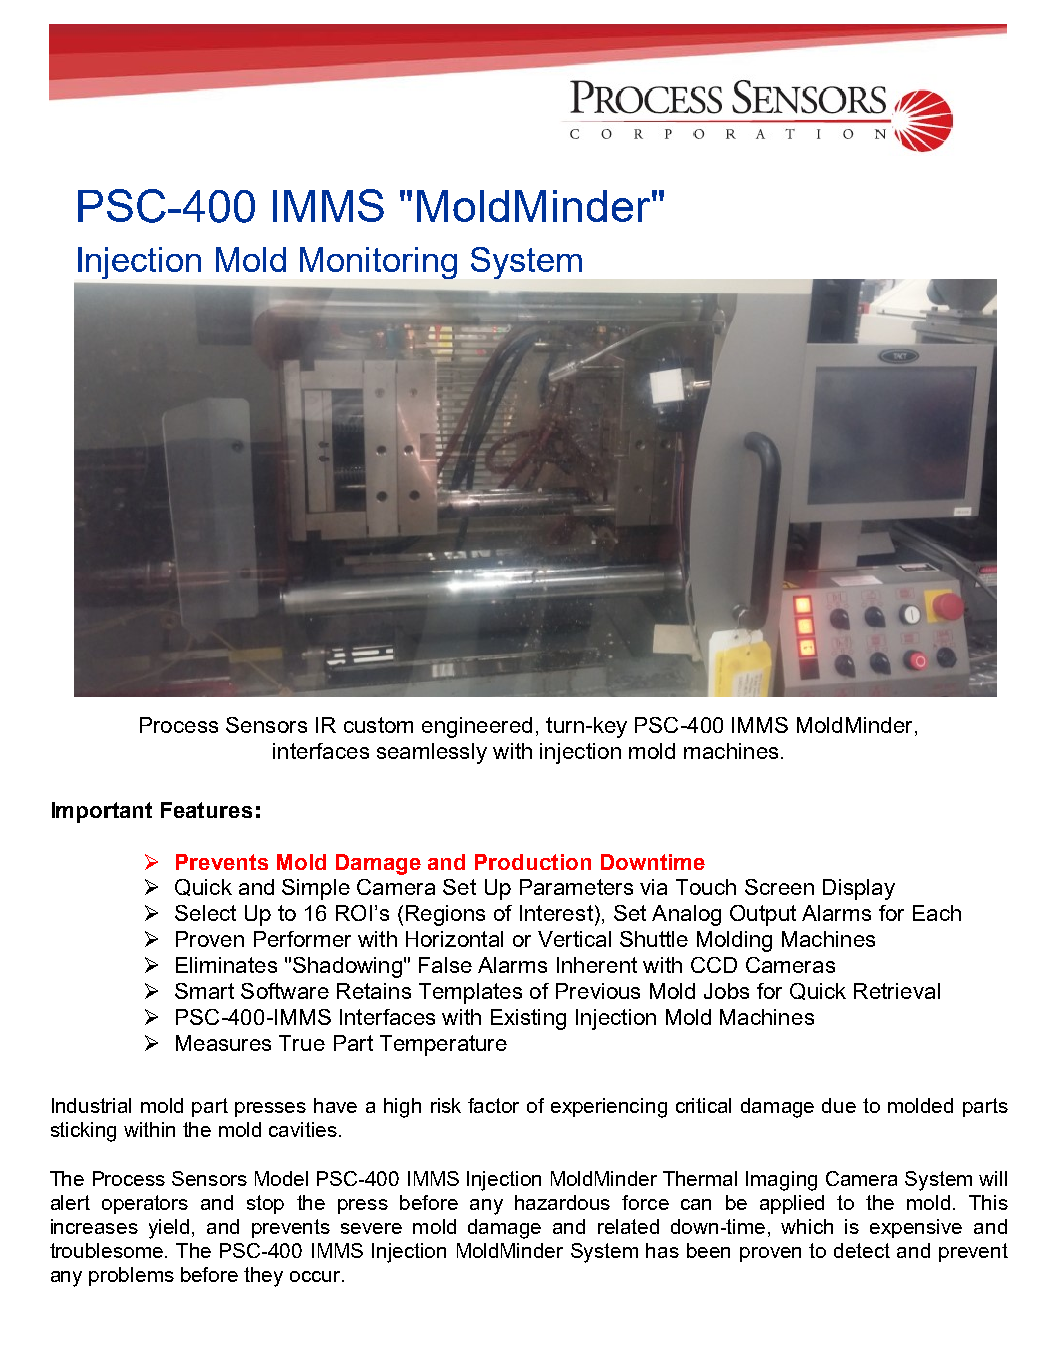 The height and width of the image is (1370, 1059). What do you see at coordinates (169, 1229) in the image?
I see `yield` at bounding box center [169, 1229].
